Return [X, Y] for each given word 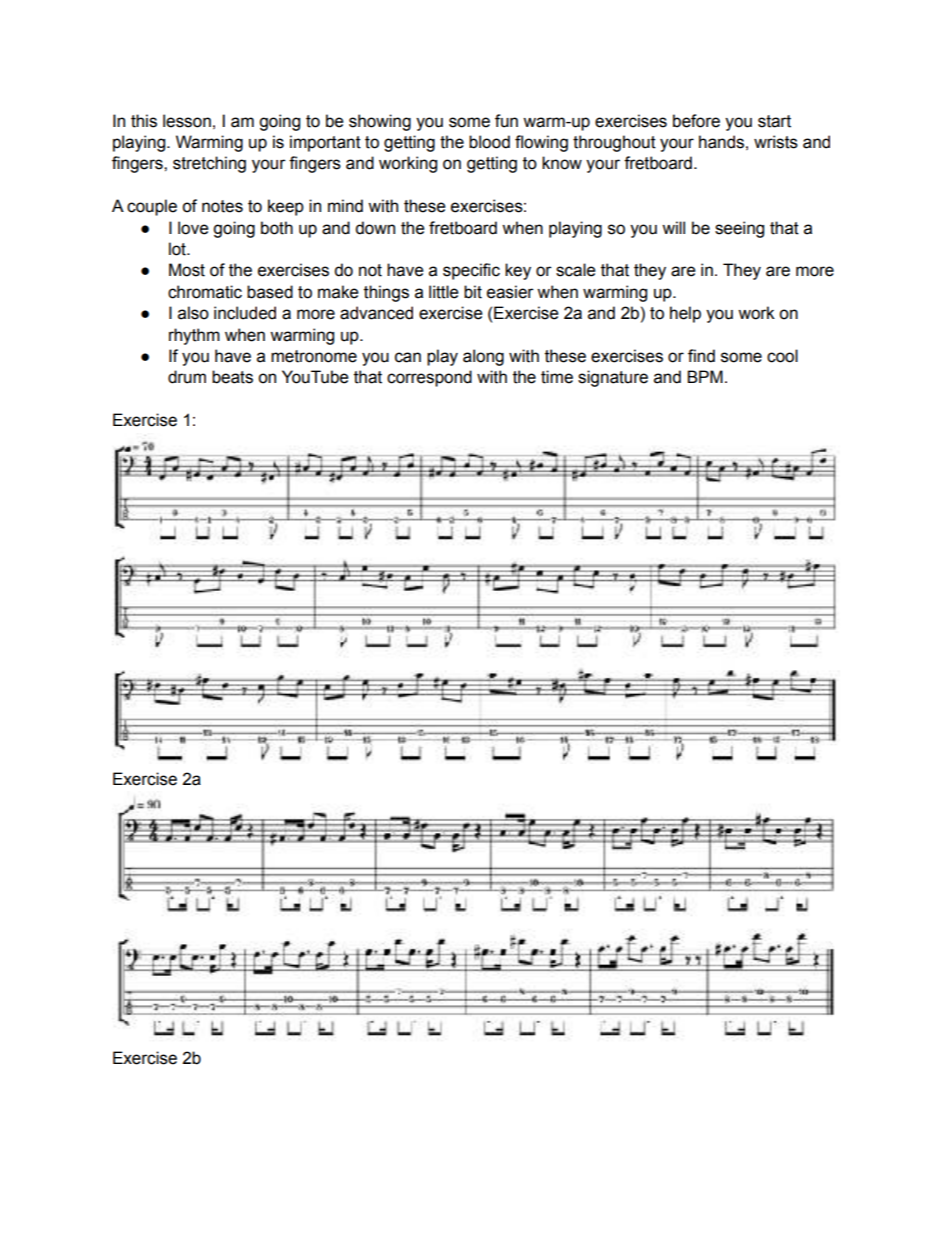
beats [232, 377]
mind [345, 206]
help [685, 314]
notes [222, 206]
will [673, 227]
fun [506, 121]
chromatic [205, 292]
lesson [187, 121]
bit [473, 292]
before [696, 121]
